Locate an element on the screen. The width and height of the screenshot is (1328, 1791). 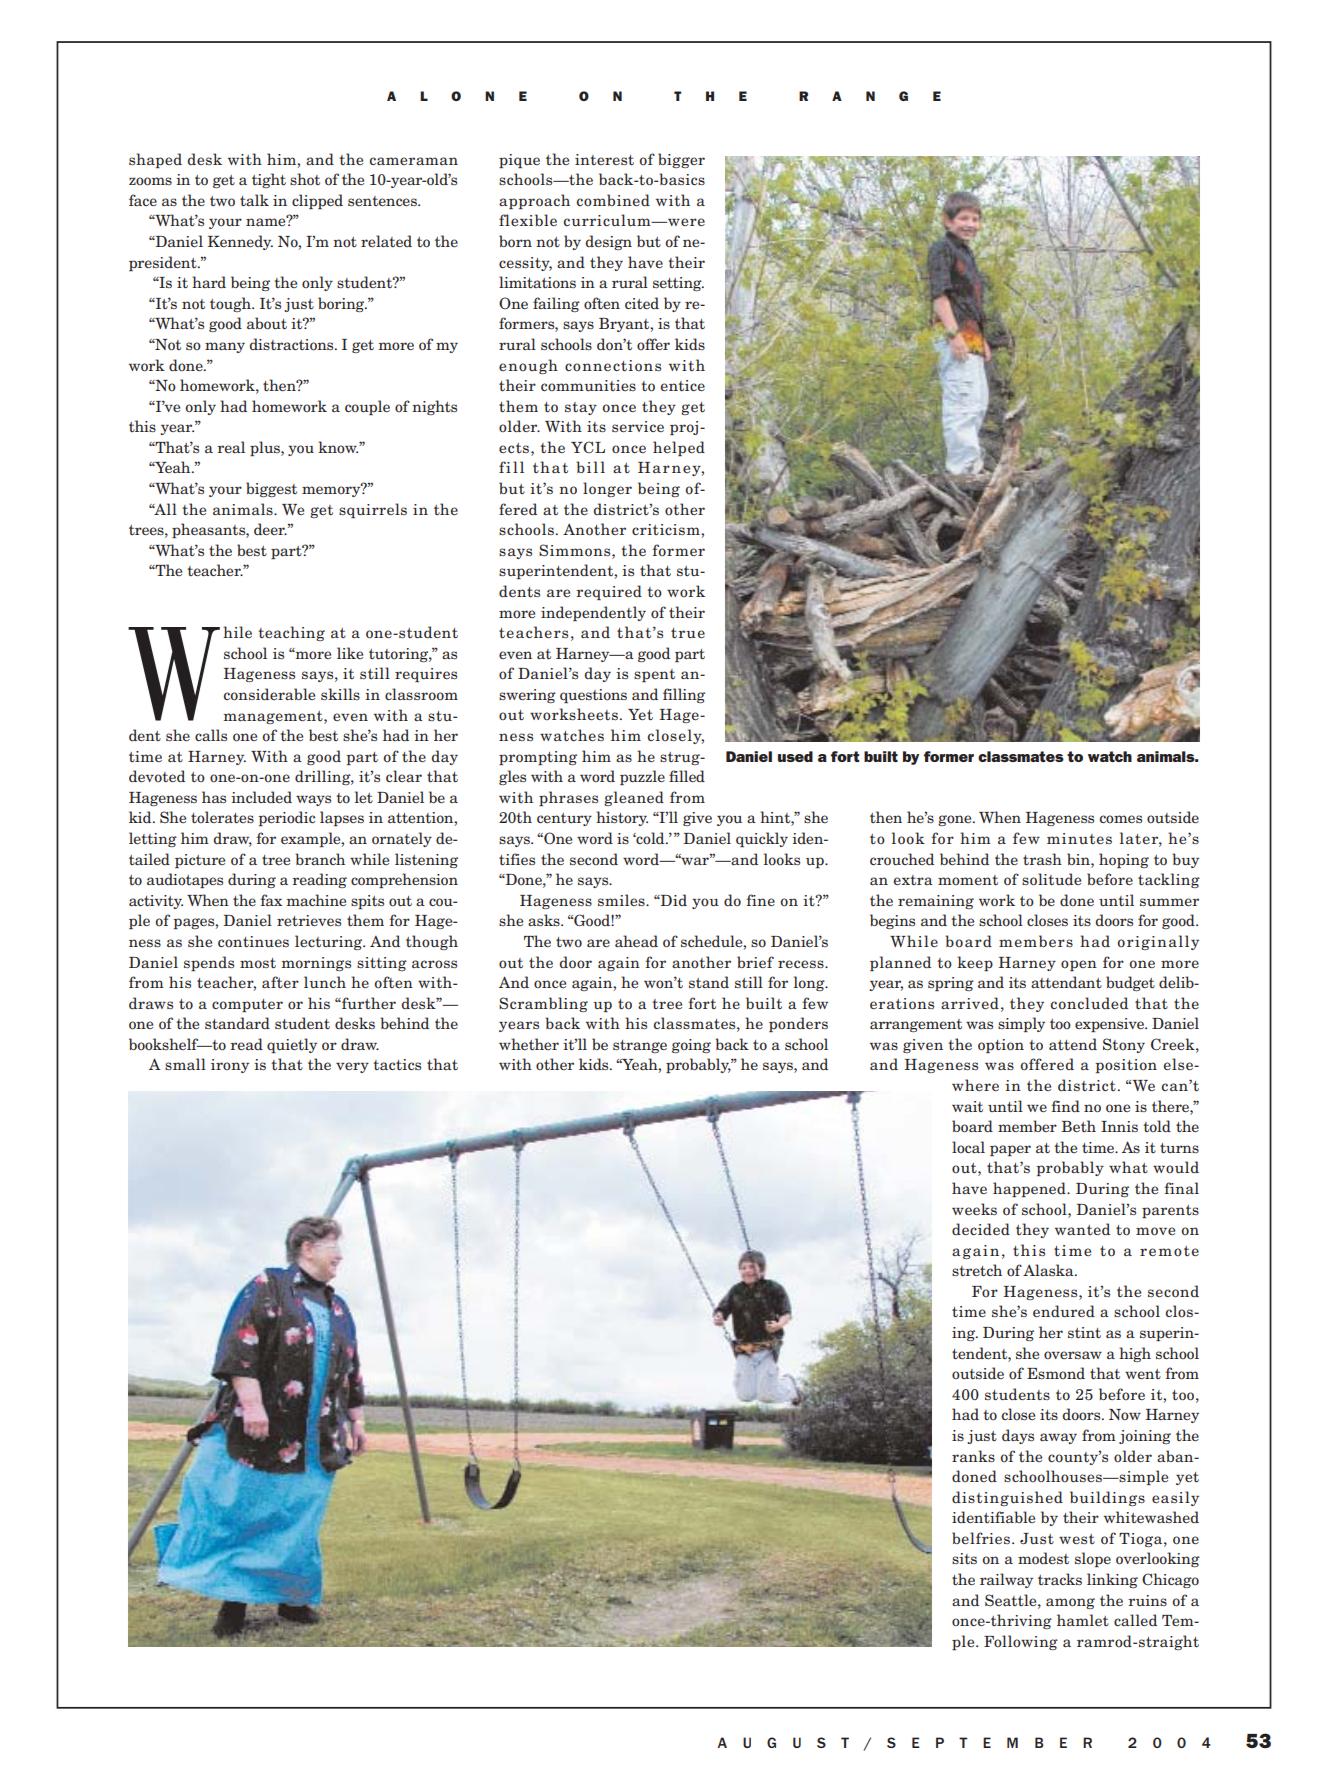
smiles is located at coordinates (622, 900).
